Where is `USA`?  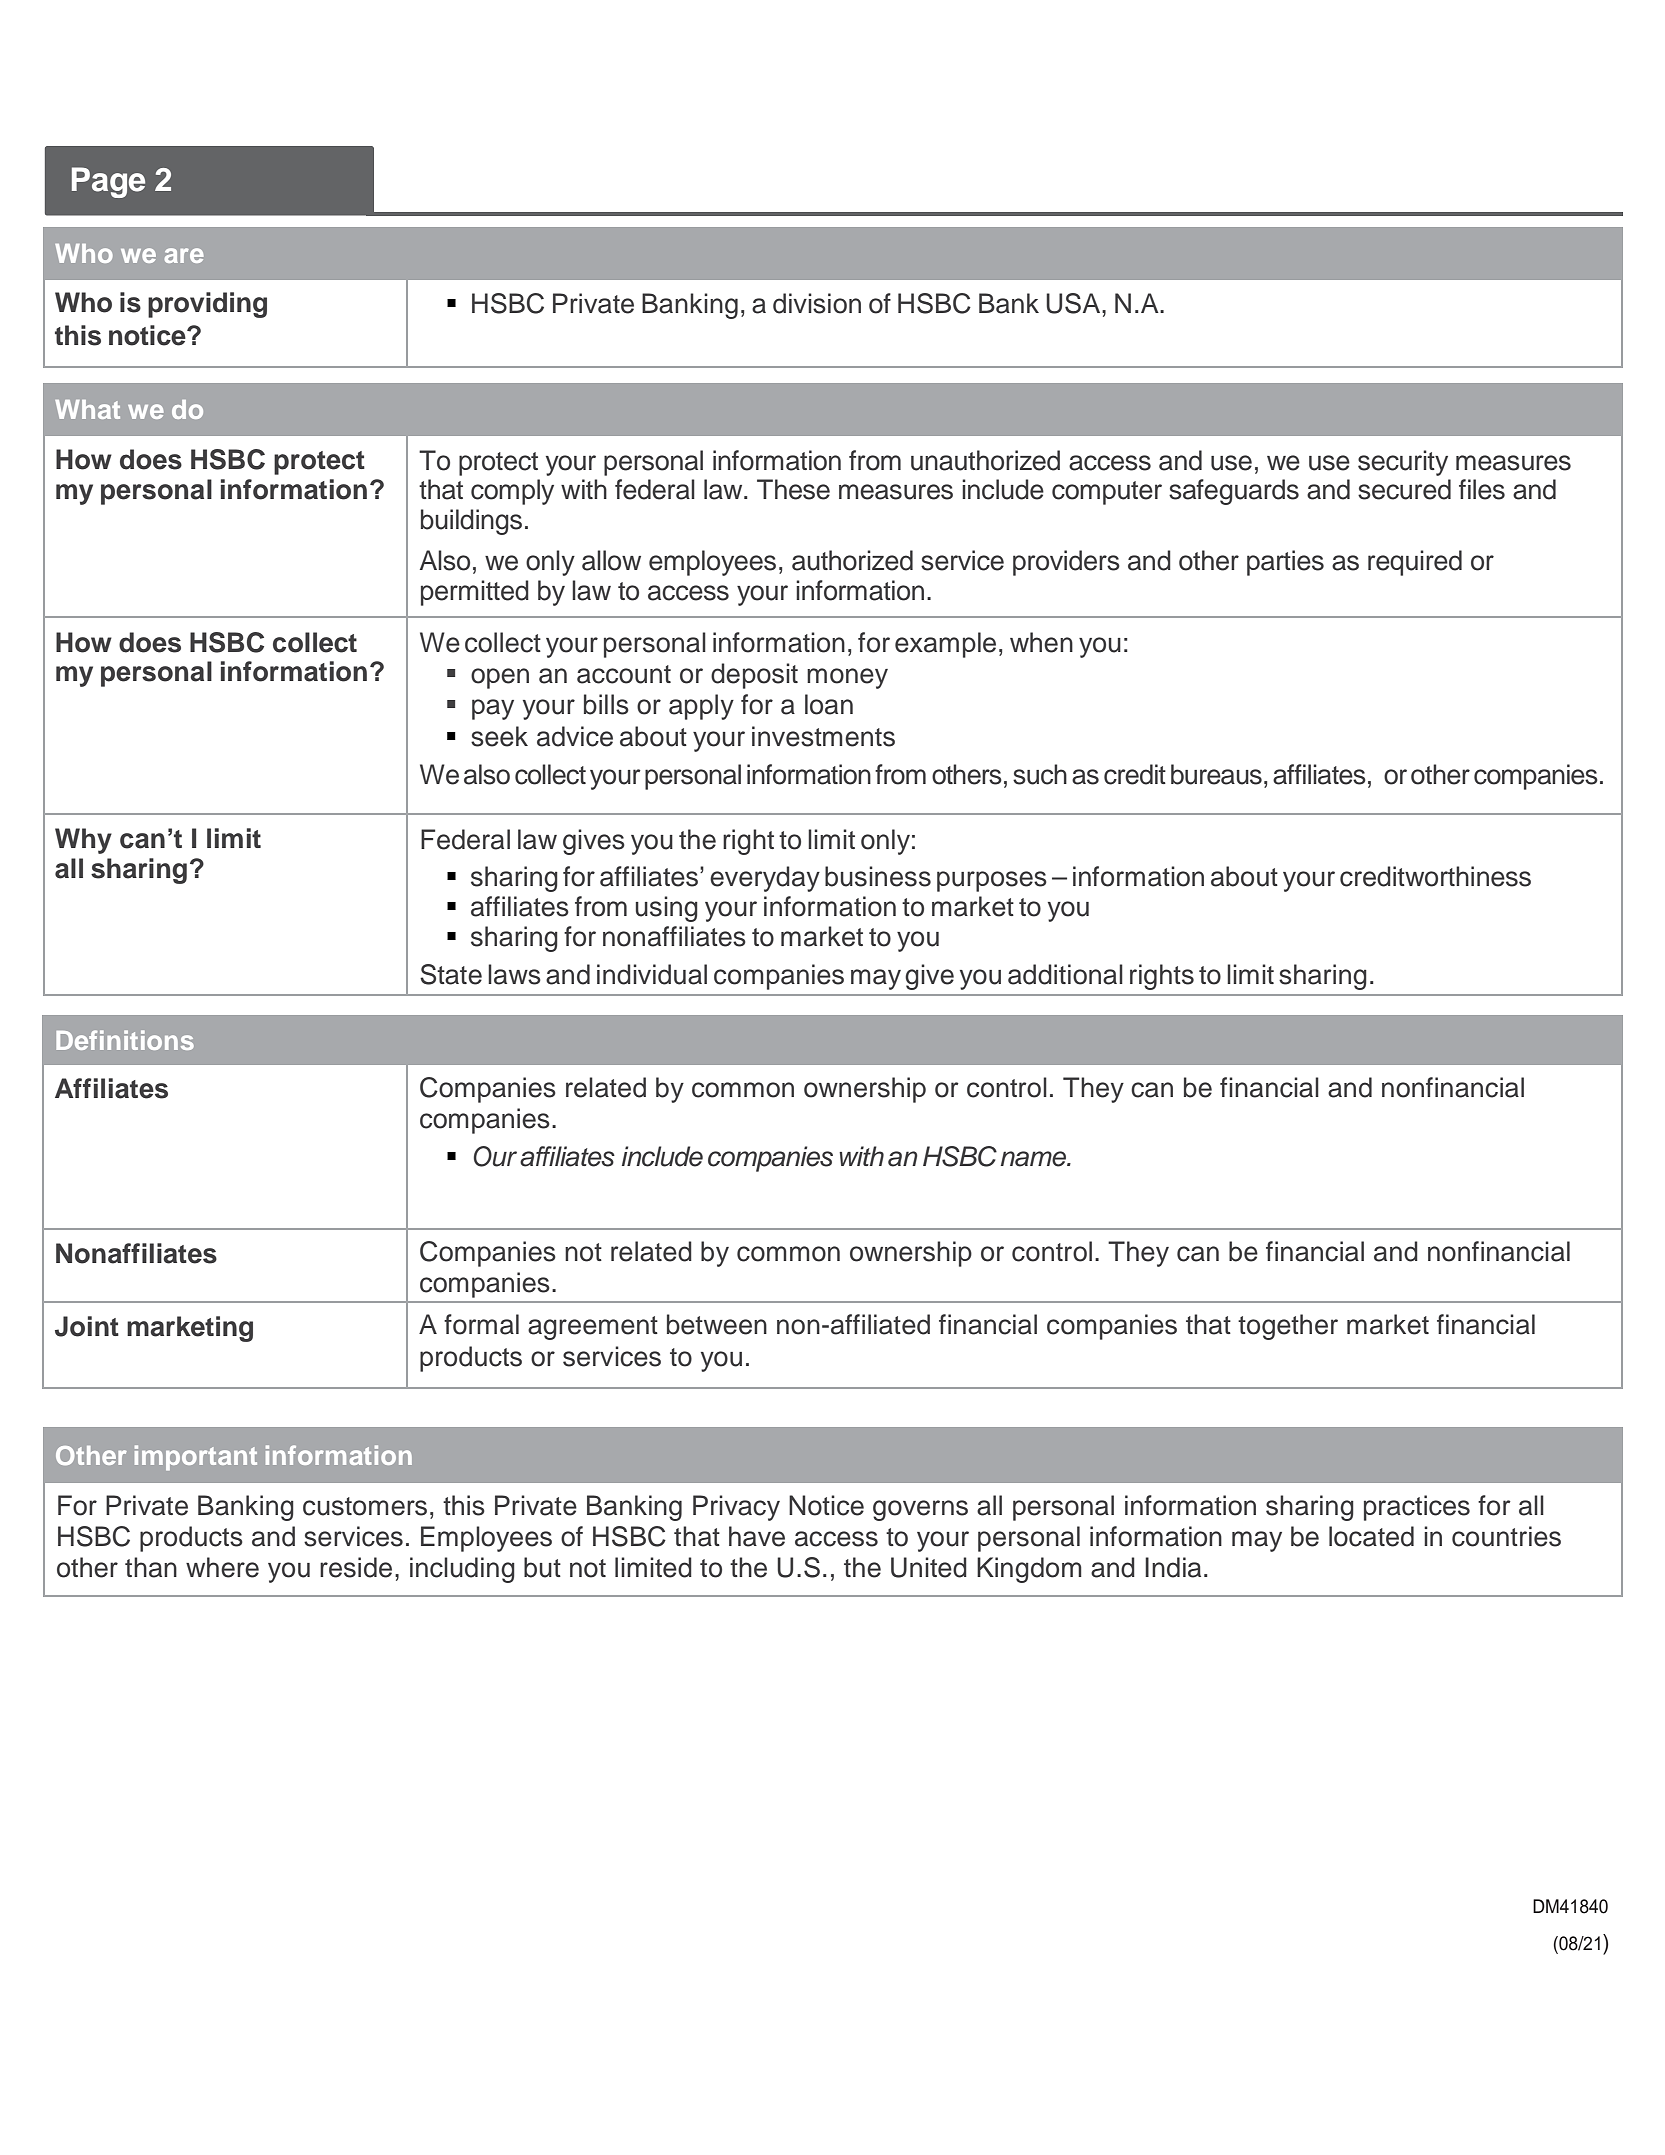 USA is located at coordinates (1074, 303).
